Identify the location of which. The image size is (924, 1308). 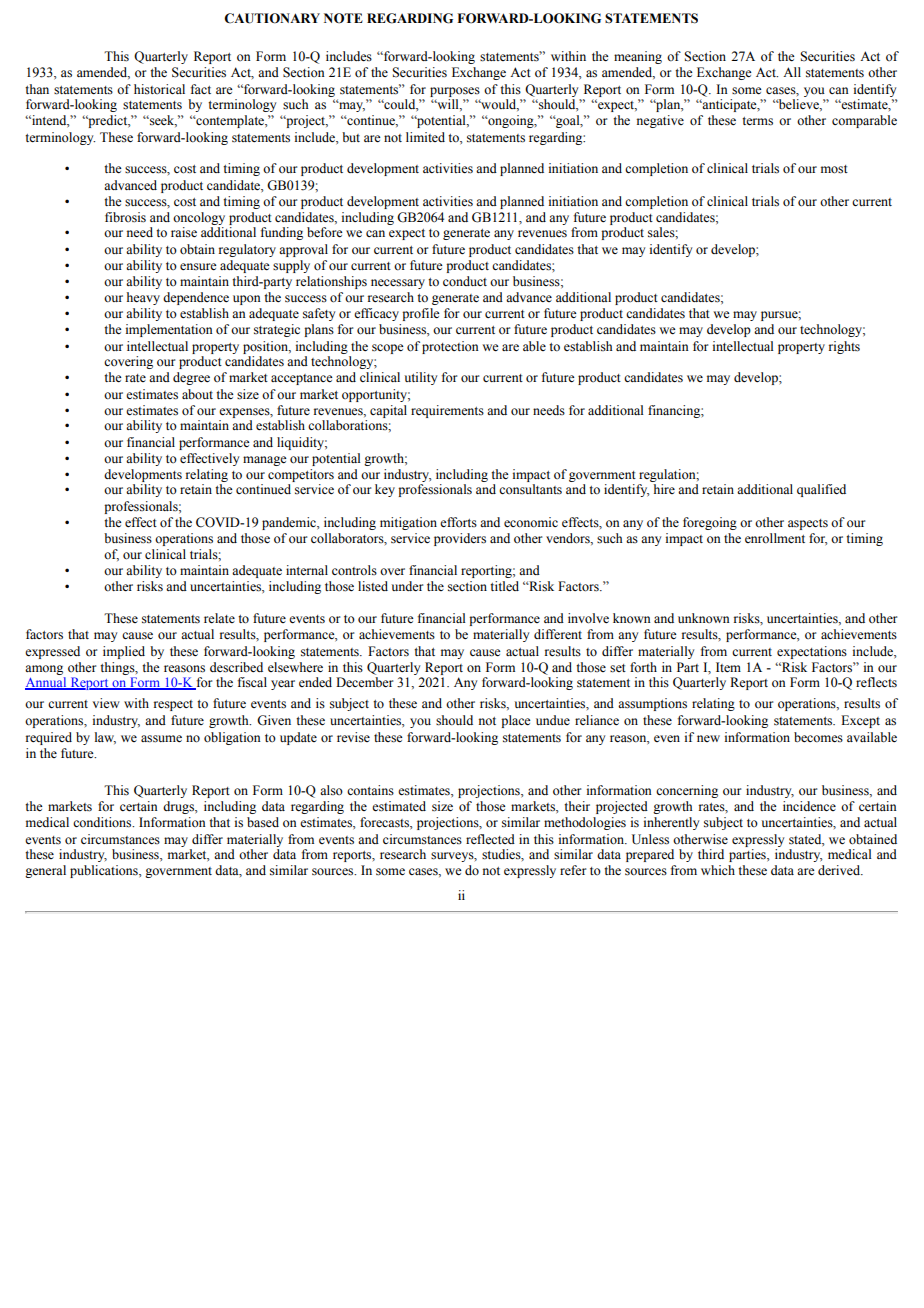
(718, 870).
